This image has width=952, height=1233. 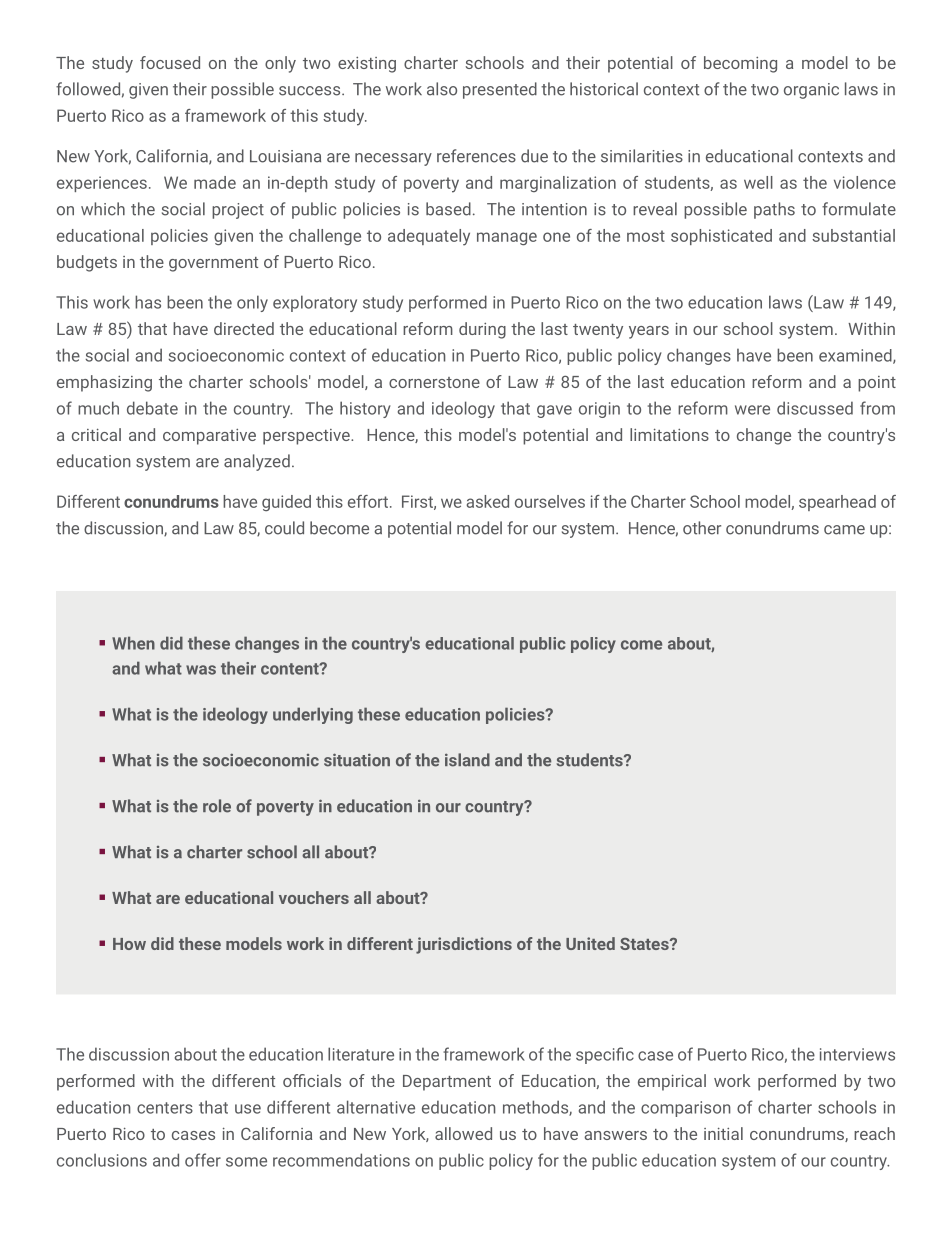 What do you see at coordinates (165, 1108) in the image?
I see `centers` at bounding box center [165, 1108].
